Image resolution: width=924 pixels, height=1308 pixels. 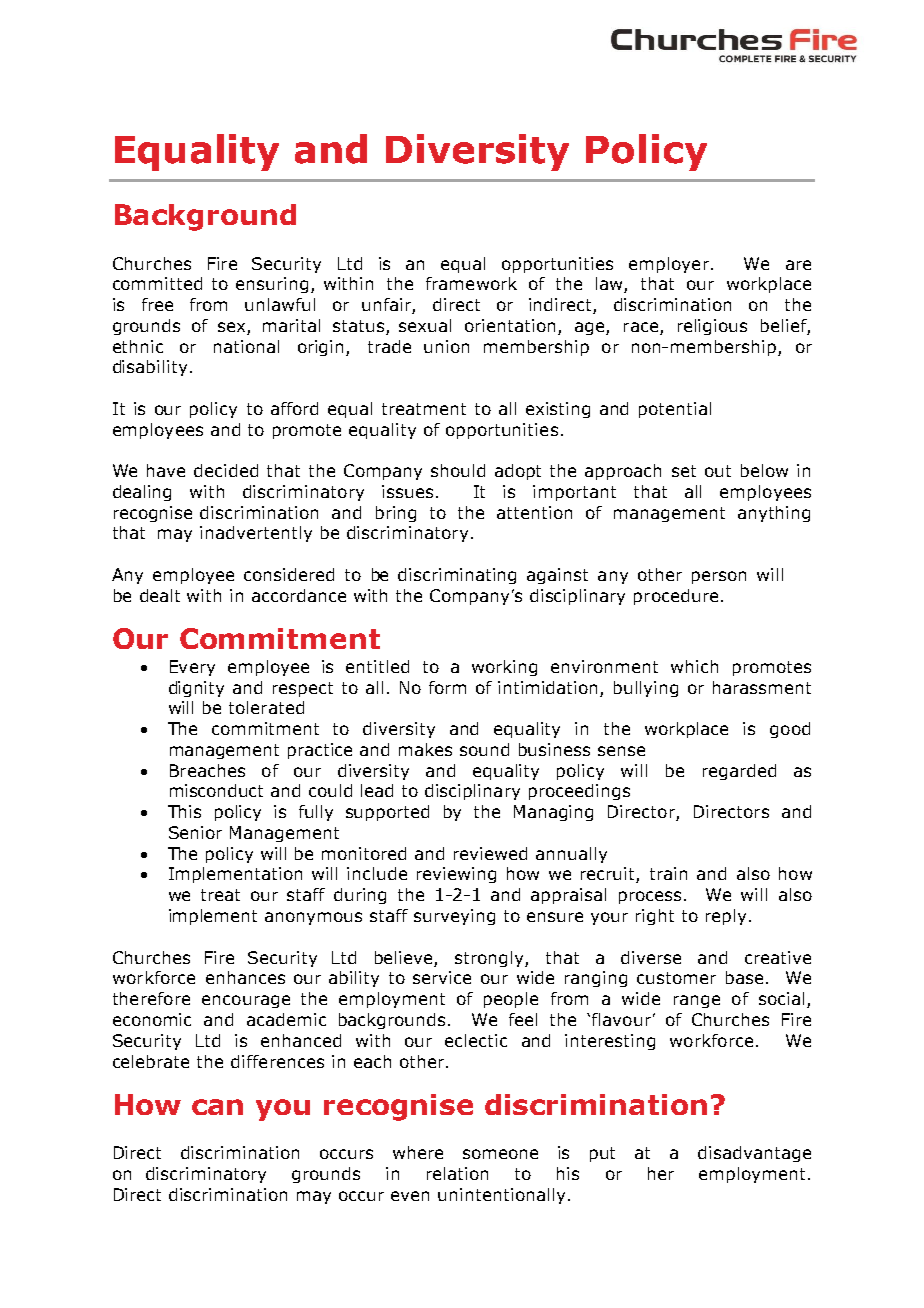 I want to click on reviewed, so click(x=490, y=853).
